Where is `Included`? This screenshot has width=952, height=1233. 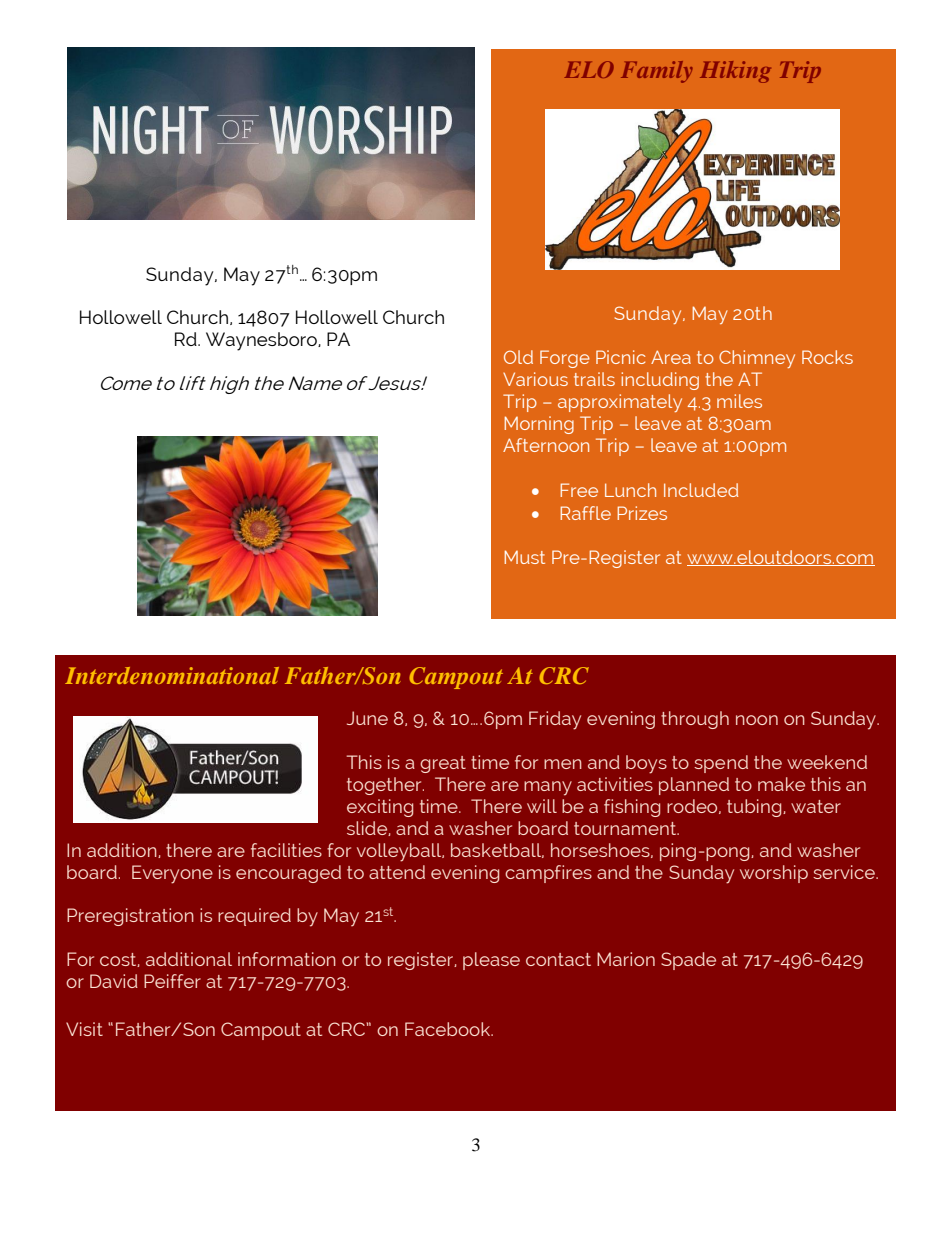 Included is located at coordinates (701, 490).
